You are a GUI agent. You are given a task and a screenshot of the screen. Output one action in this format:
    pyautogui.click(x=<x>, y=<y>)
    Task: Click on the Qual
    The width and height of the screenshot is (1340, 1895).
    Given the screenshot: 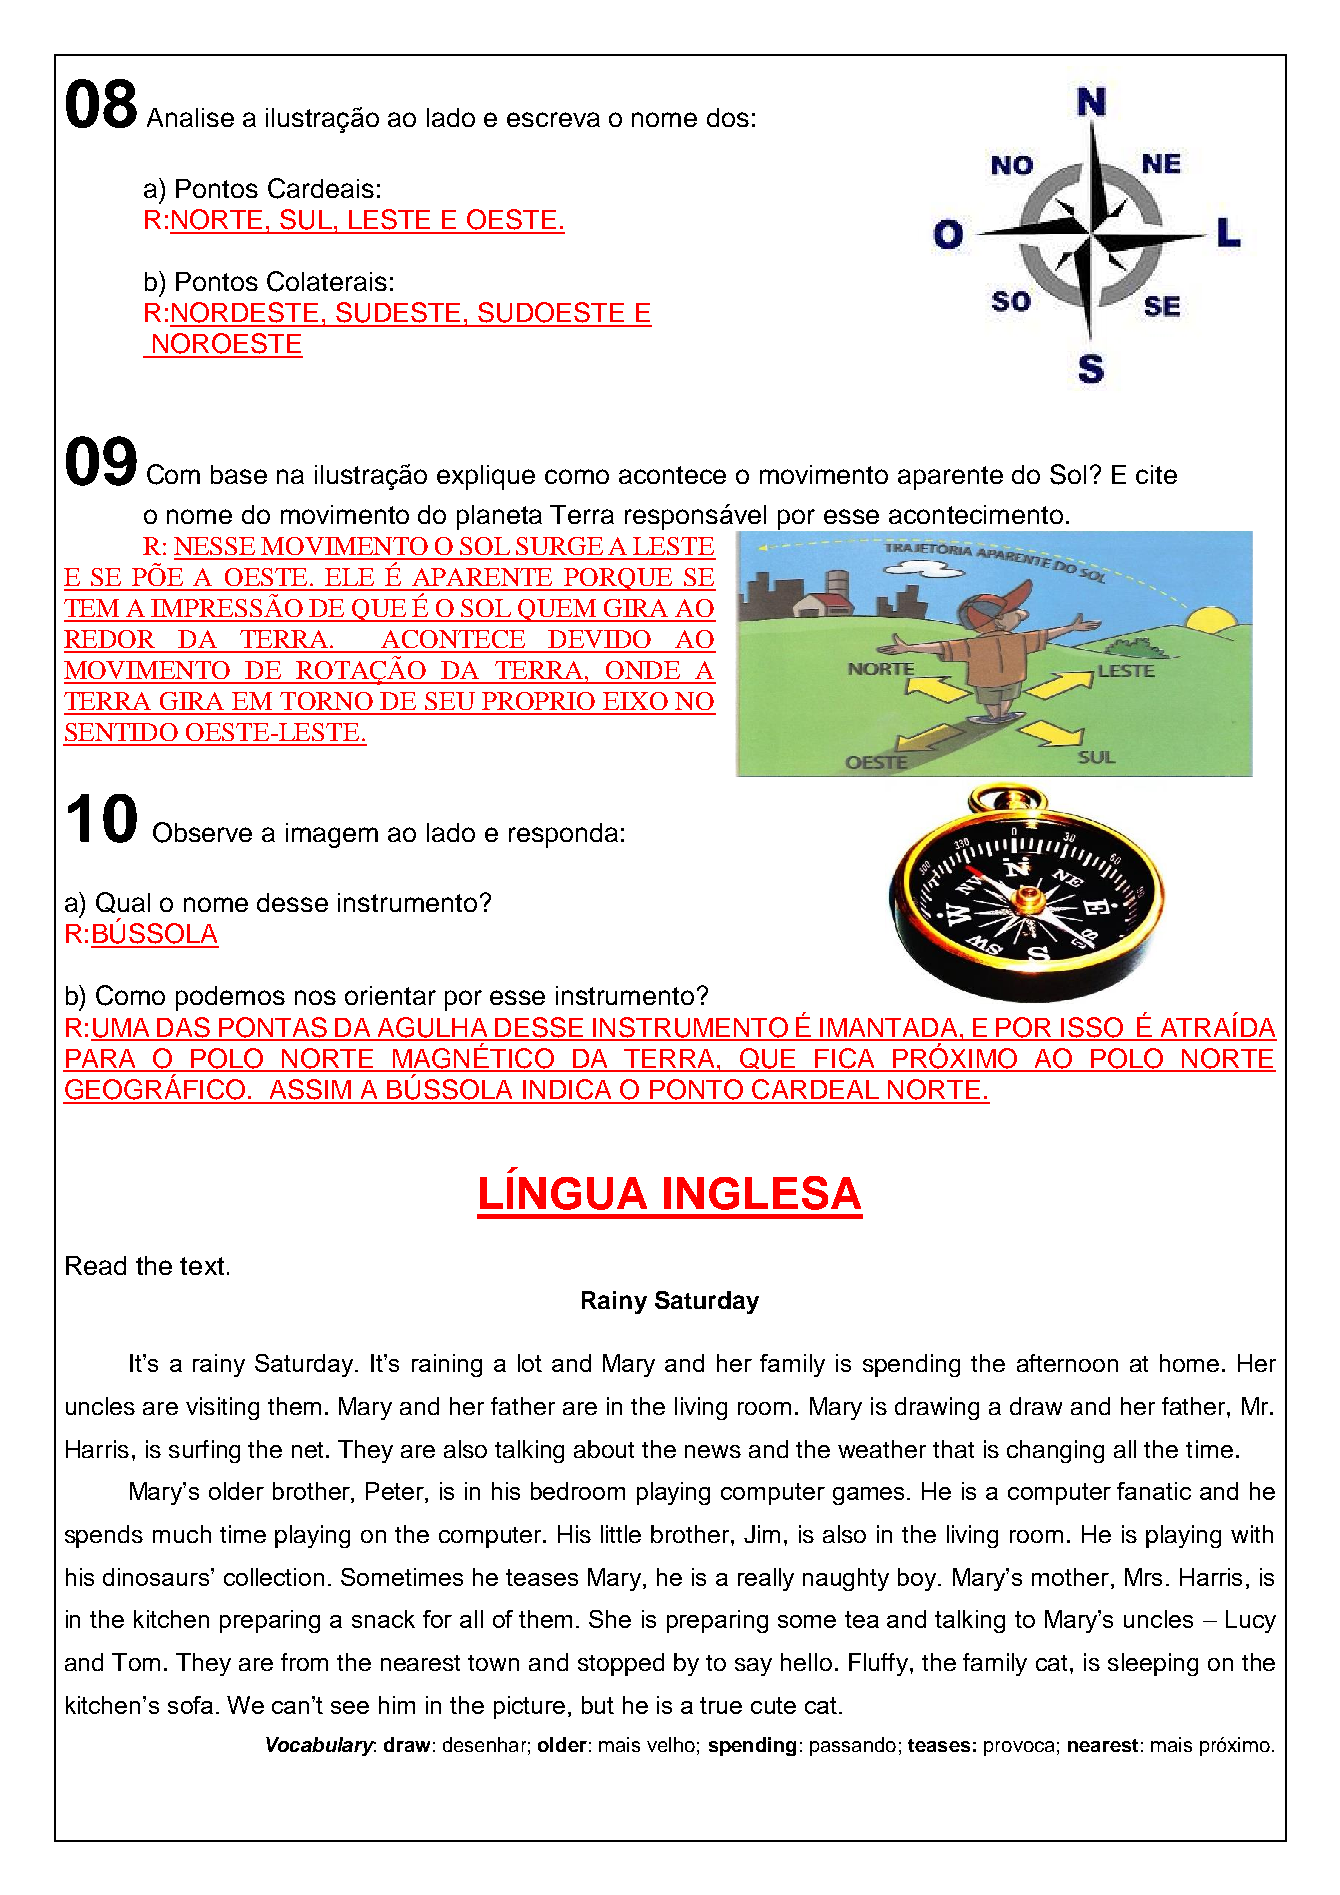 What is the action you would take?
    pyautogui.click(x=123, y=902)
